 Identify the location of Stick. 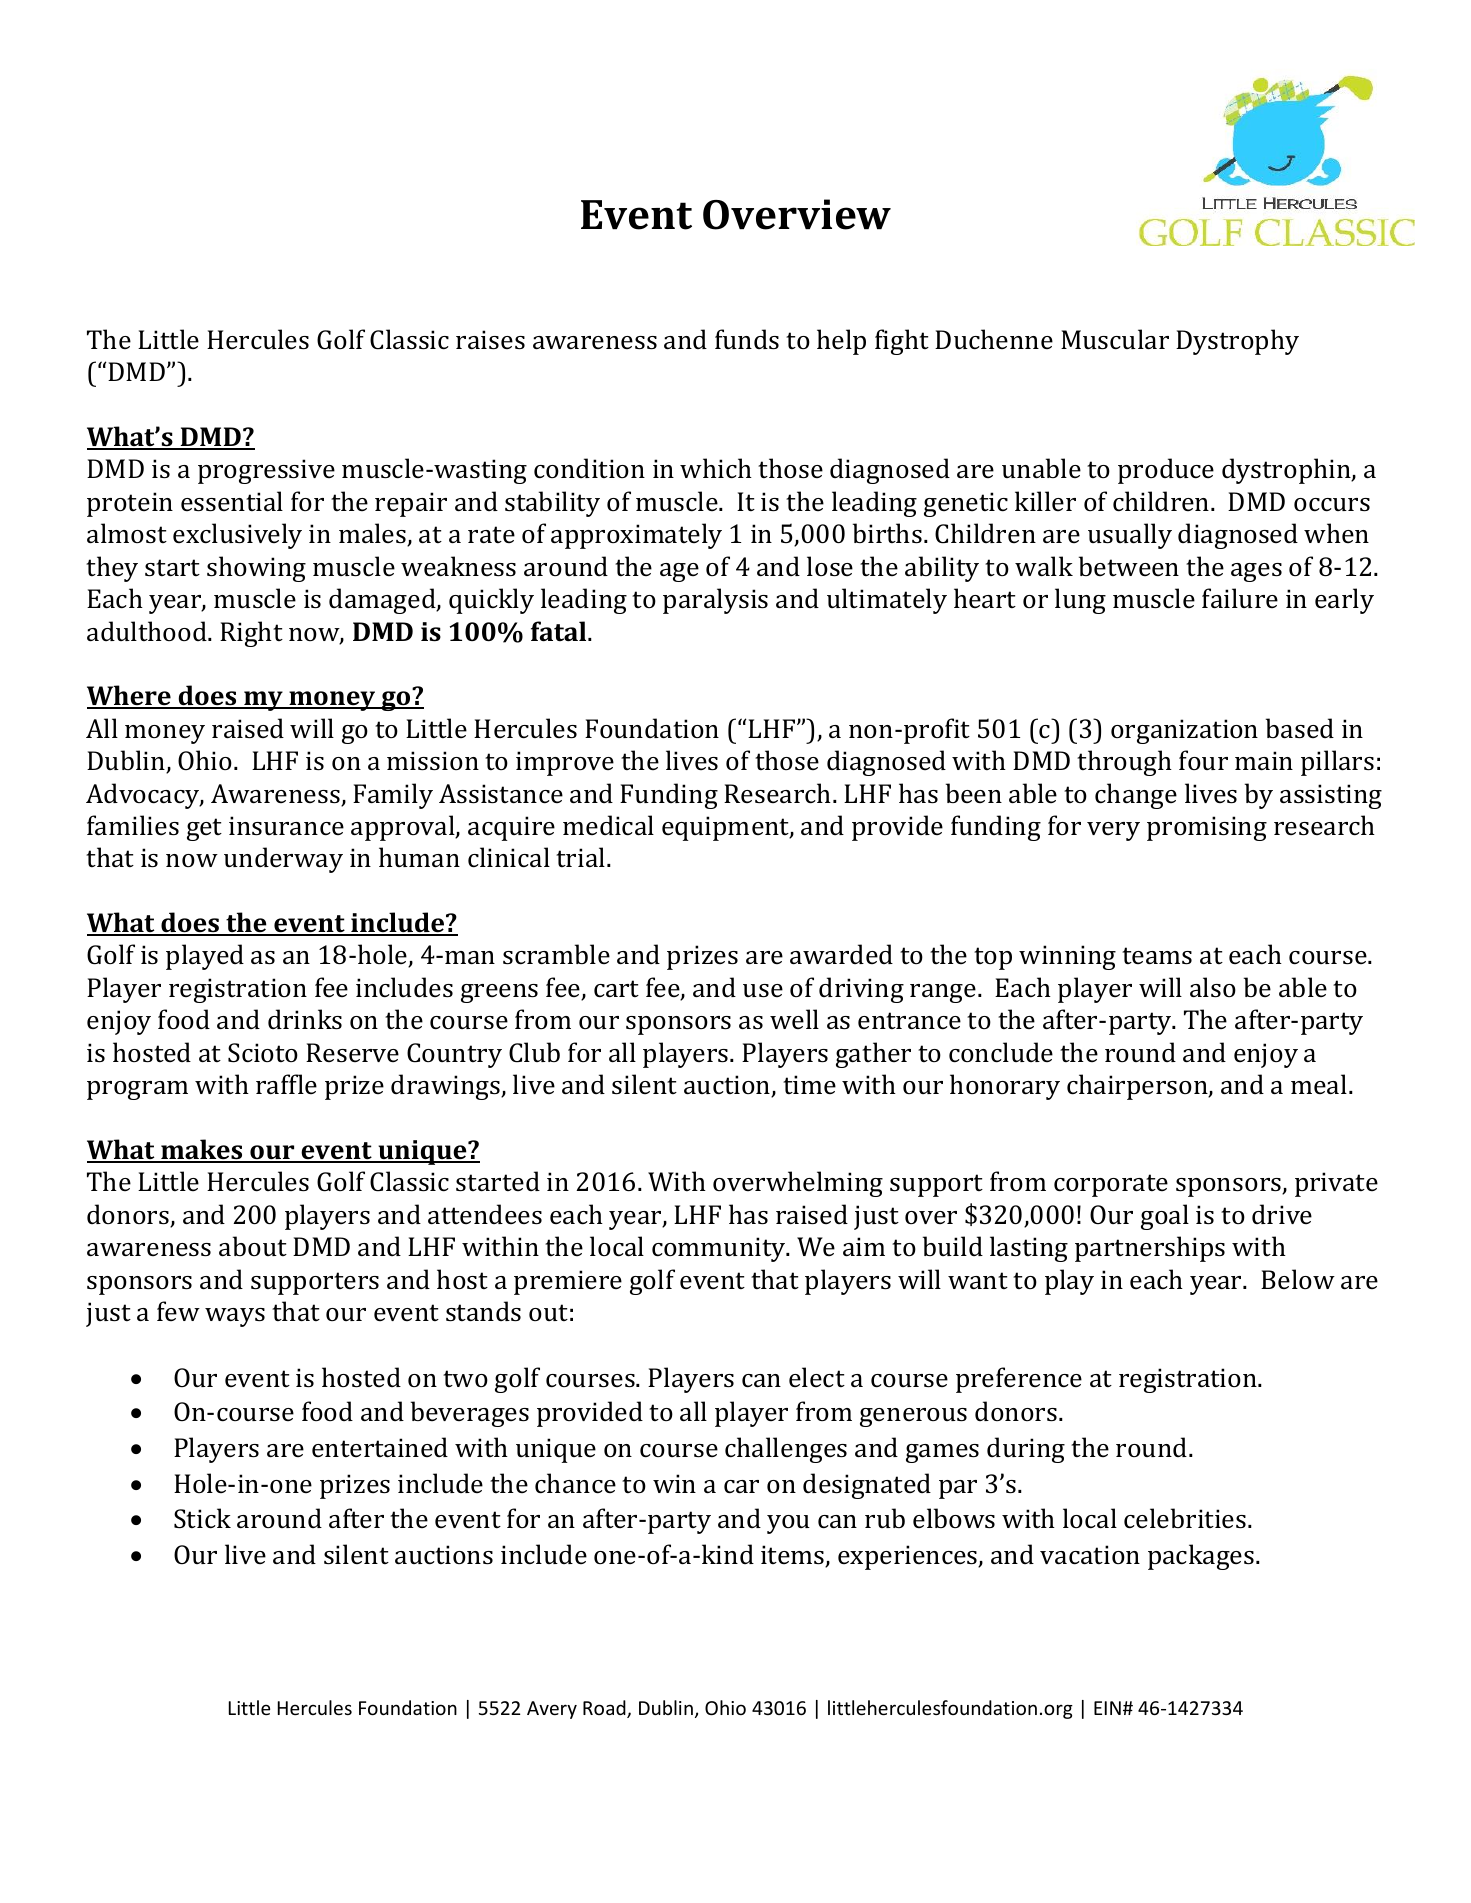
(202, 1518).
